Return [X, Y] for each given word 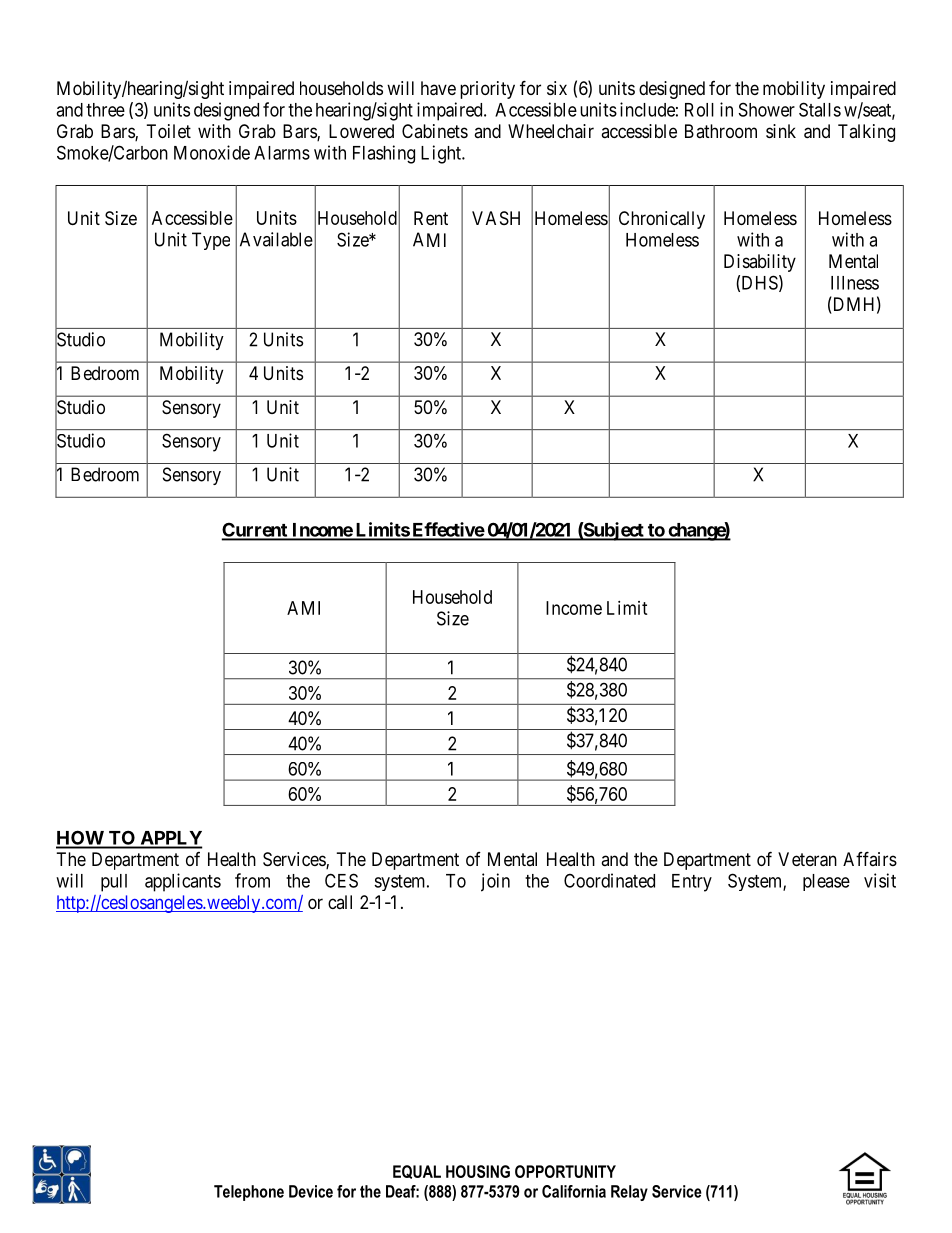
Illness [855, 283]
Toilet [169, 131]
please [826, 882]
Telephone [249, 1193]
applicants [183, 882]
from [252, 880]
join [495, 882]
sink [781, 131]
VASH [496, 218]
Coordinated [609, 880]
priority [487, 90]
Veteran [807, 859]
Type [211, 241]
